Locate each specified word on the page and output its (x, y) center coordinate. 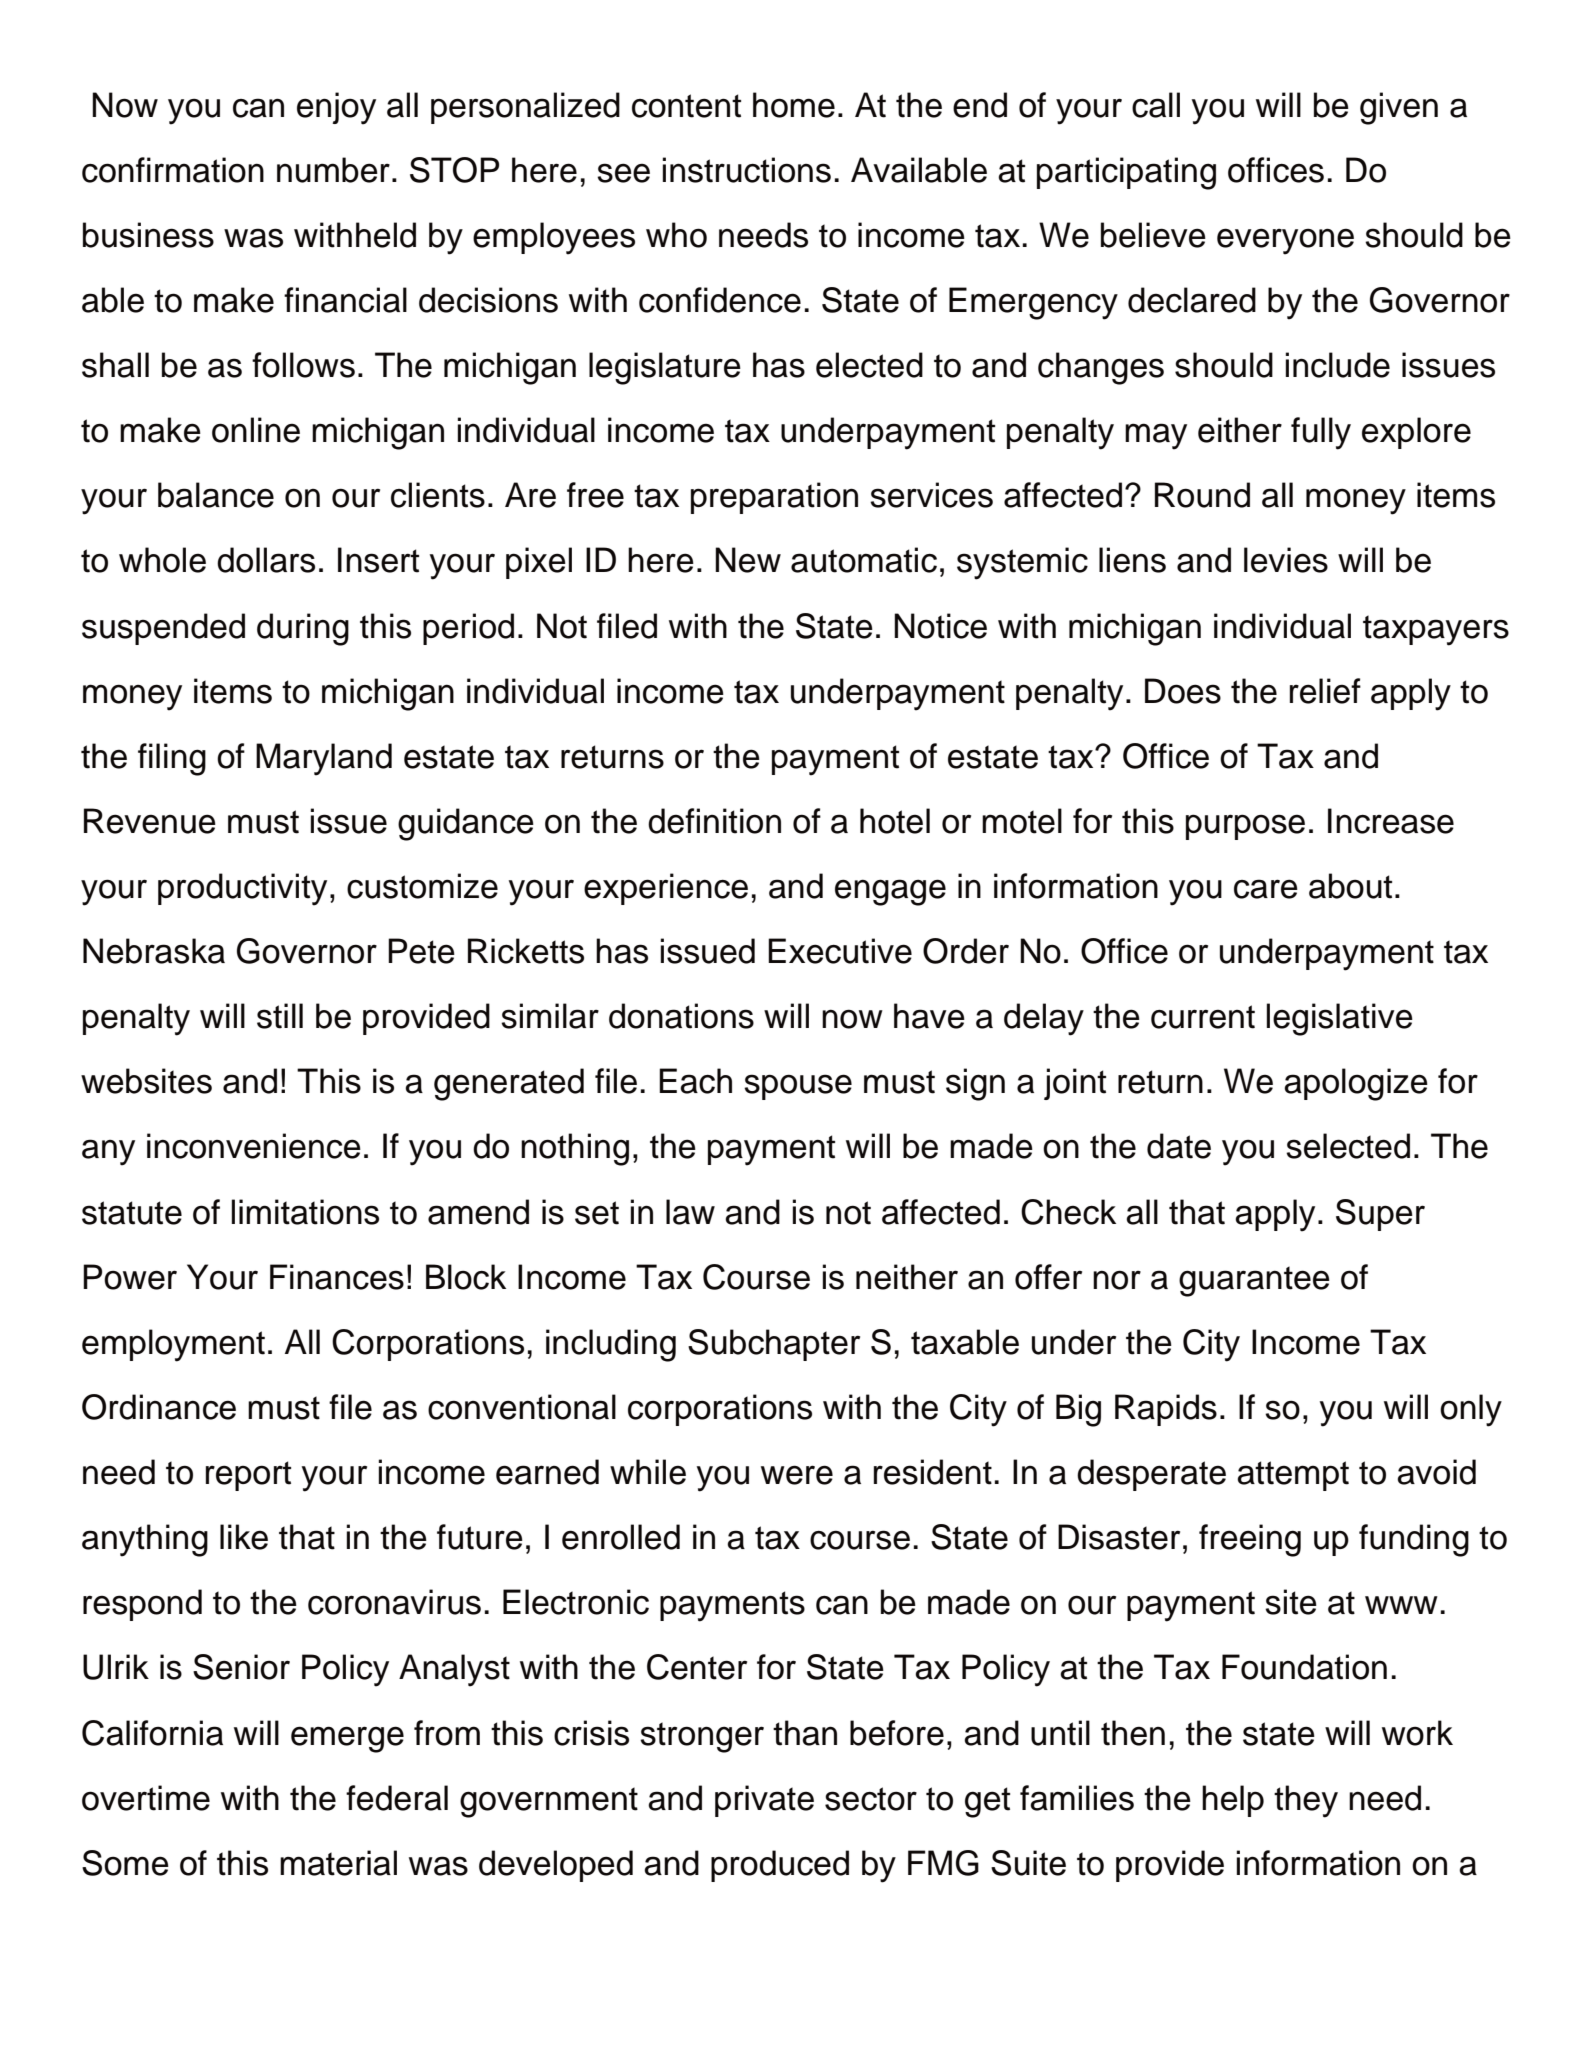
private (764, 1801)
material (338, 1863)
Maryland (324, 759)
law (690, 1212)
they (1306, 1801)
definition (714, 821)
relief (1325, 691)
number (333, 170)
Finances (337, 1277)
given (1399, 108)
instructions (747, 170)
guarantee (1254, 1281)
